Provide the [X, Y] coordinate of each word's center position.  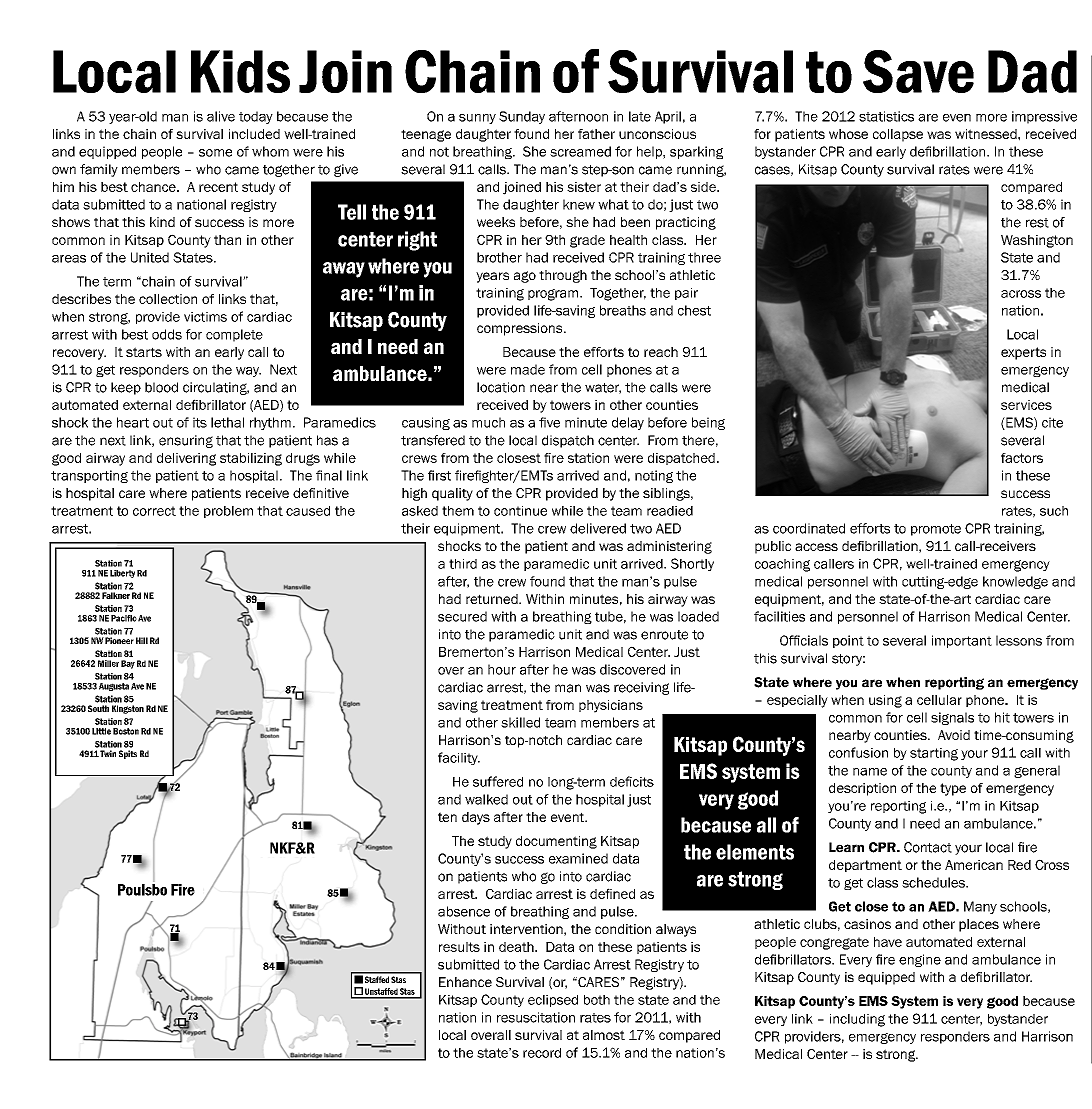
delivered [598, 528]
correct [154, 511]
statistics [886, 116]
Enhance [465, 982]
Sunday [522, 117]
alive [221, 116]
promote [936, 530]
